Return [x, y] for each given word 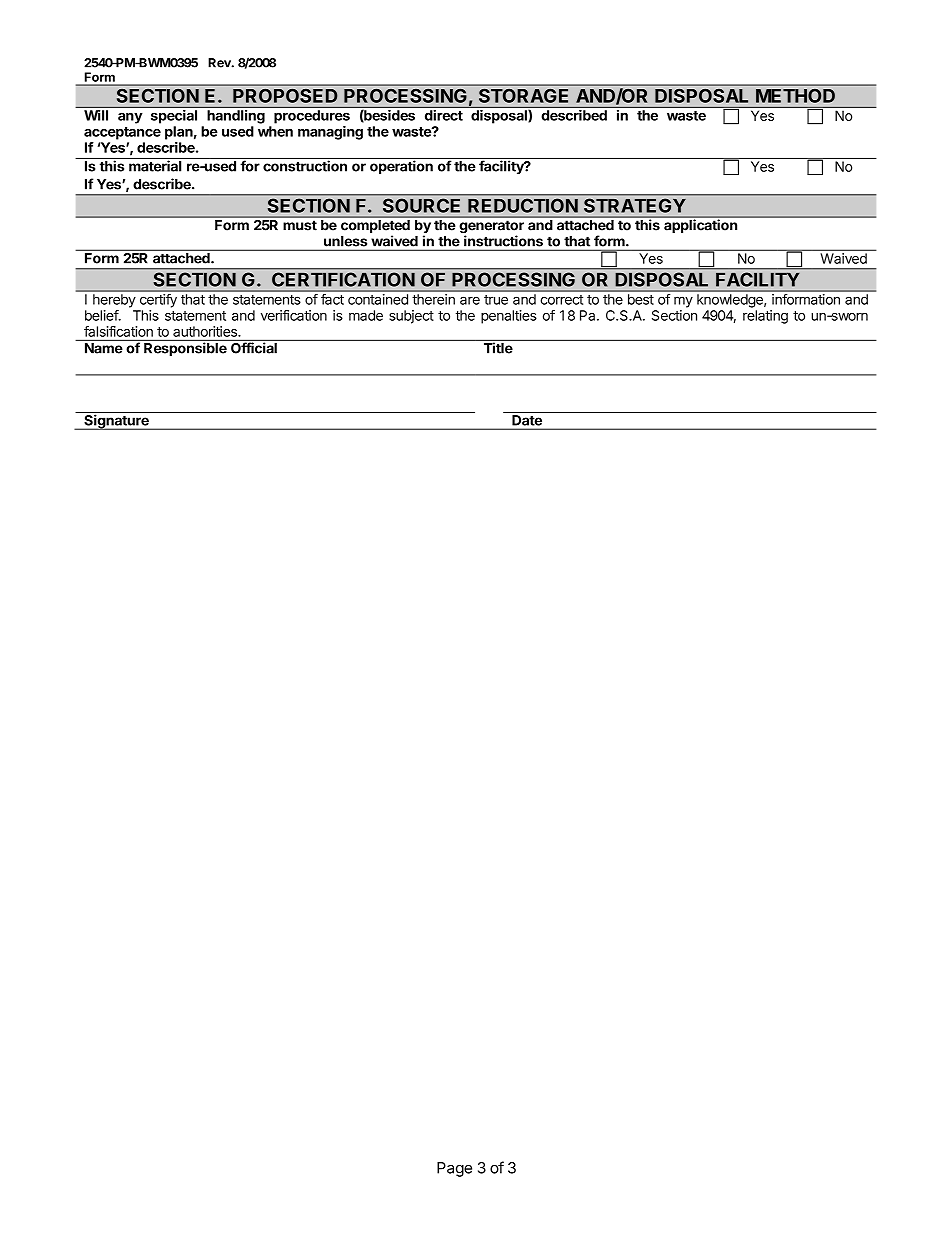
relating [765, 317]
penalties [509, 317]
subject [411, 317]
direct [444, 115]
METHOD [795, 96]
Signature [116, 422]
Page [454, 1169]
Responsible [185, 349]
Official [254, 348]
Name [103, 348]
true [496, 300]
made [366, 315]
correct [561, 300]
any [130, 118]
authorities [206, 331]
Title [498, 348]
